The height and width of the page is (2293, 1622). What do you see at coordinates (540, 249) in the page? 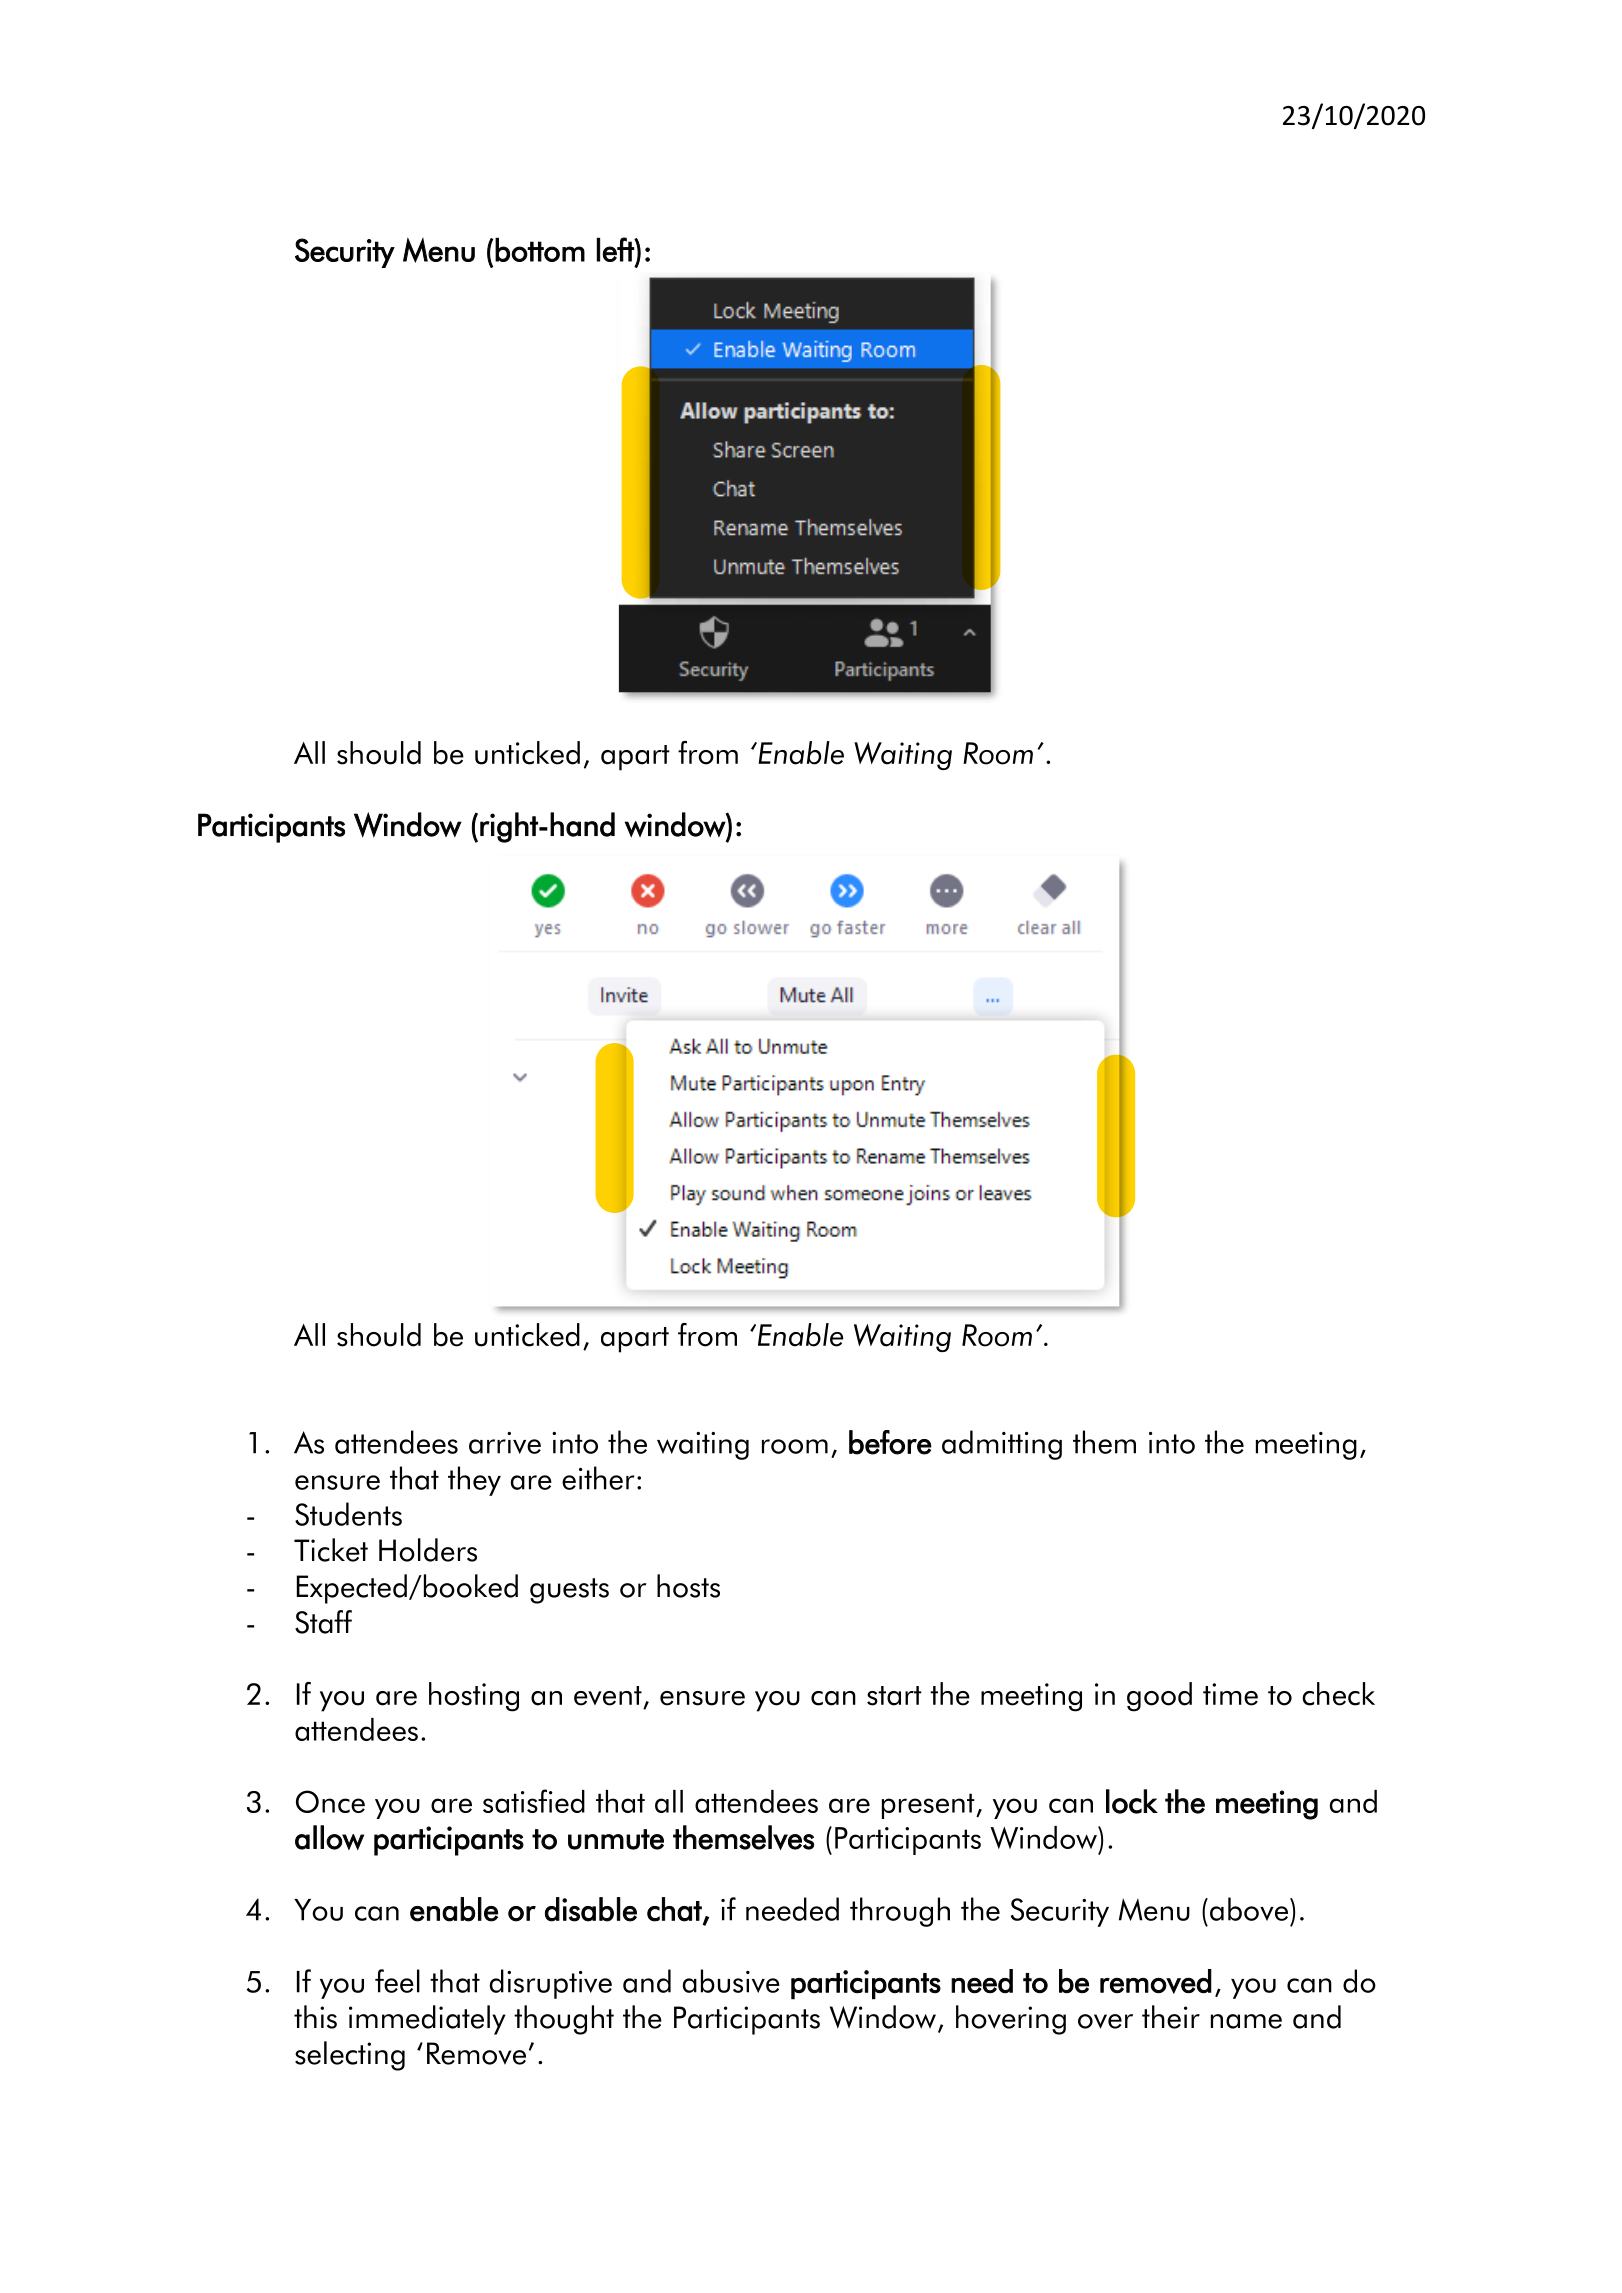
I see `bottom` at bounding box center [540, 249].
